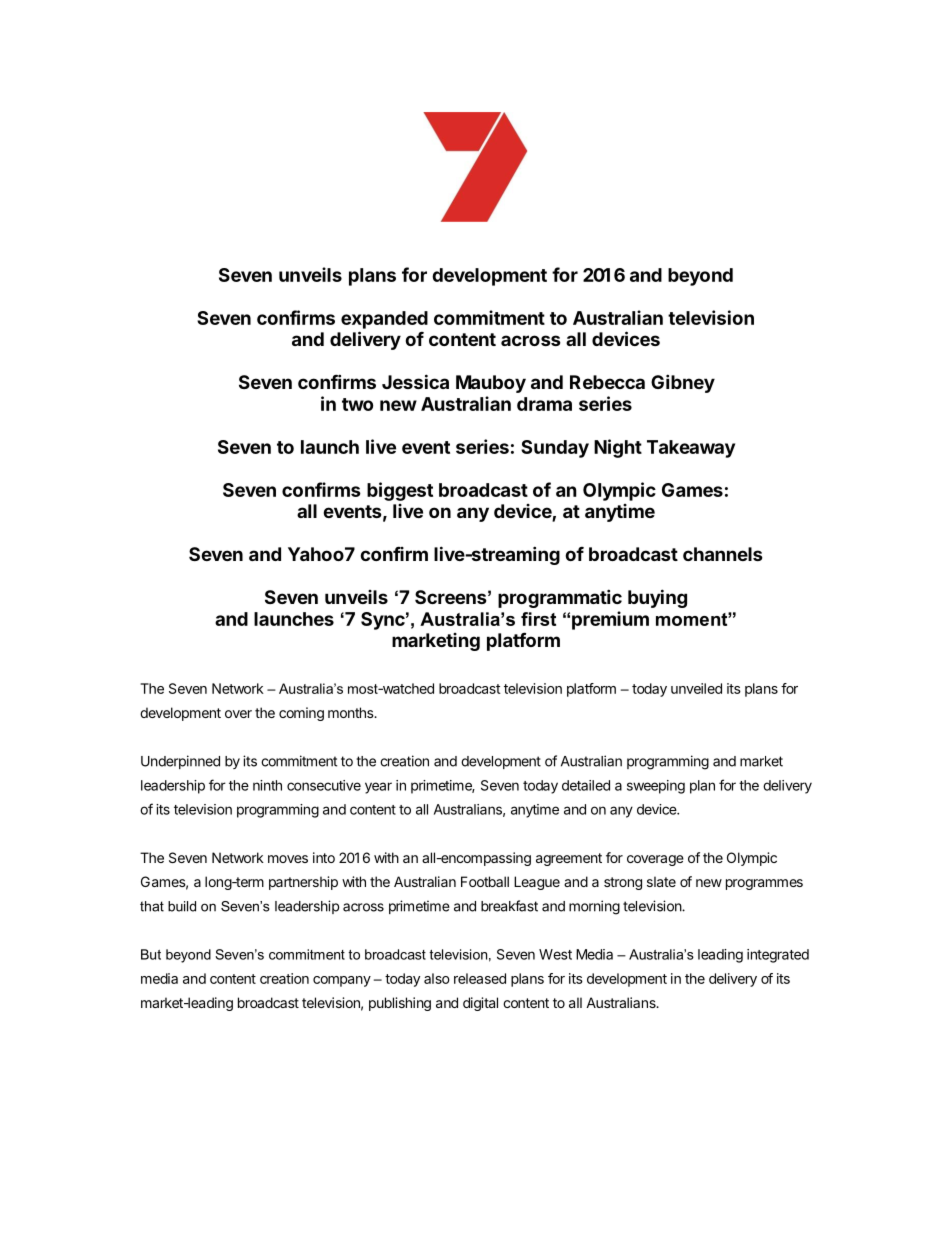  I want to click on coming, so click(301, 714).
